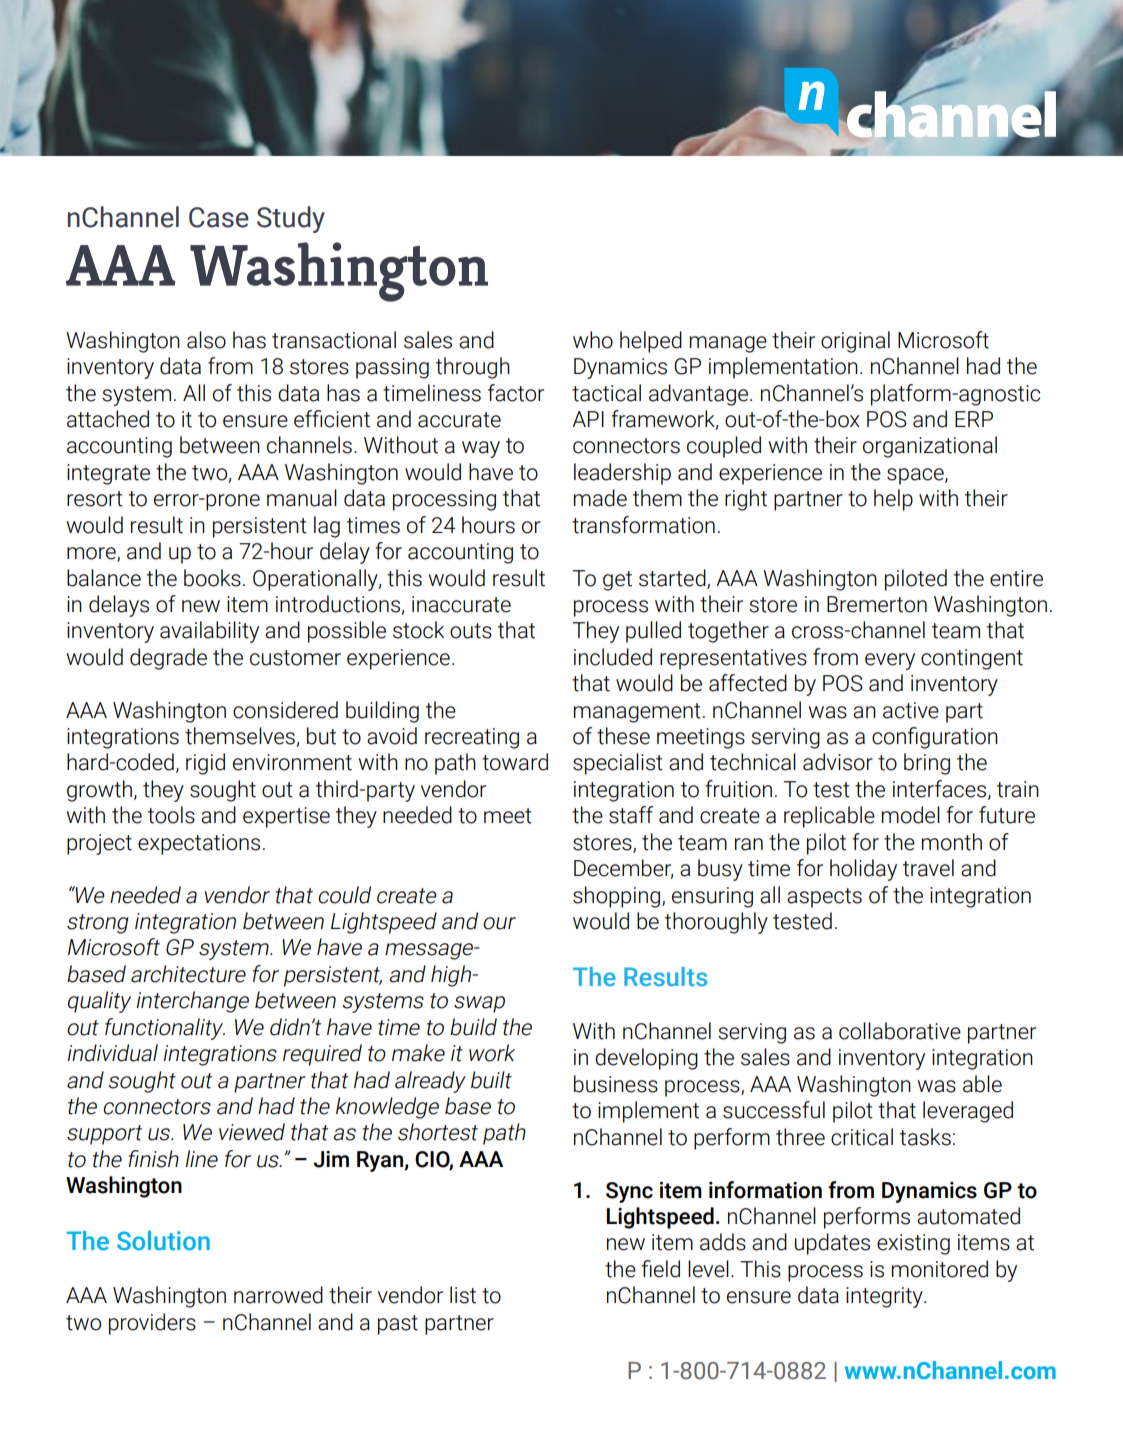 This screenshot has width=1123, height=1453. What do you see at coordinates (661, 1269) in the screenshot?
I see `field` at bounding box center [661, 1269].
